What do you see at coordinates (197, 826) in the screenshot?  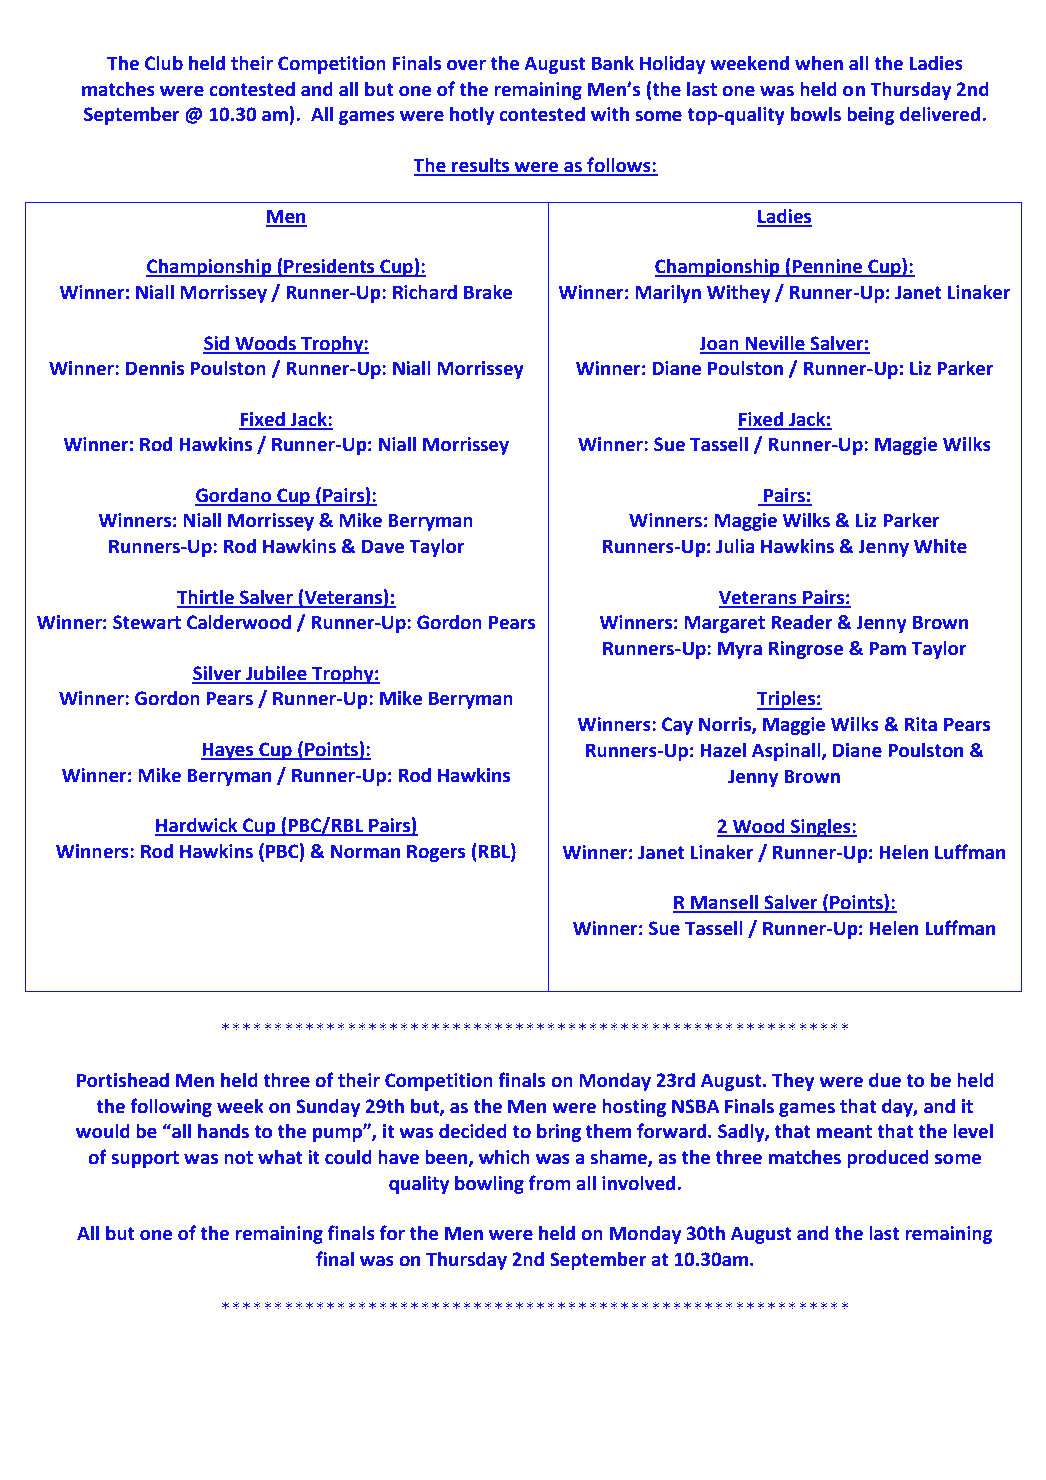 I see `Hardwick` at bounding box center [197, 826].
